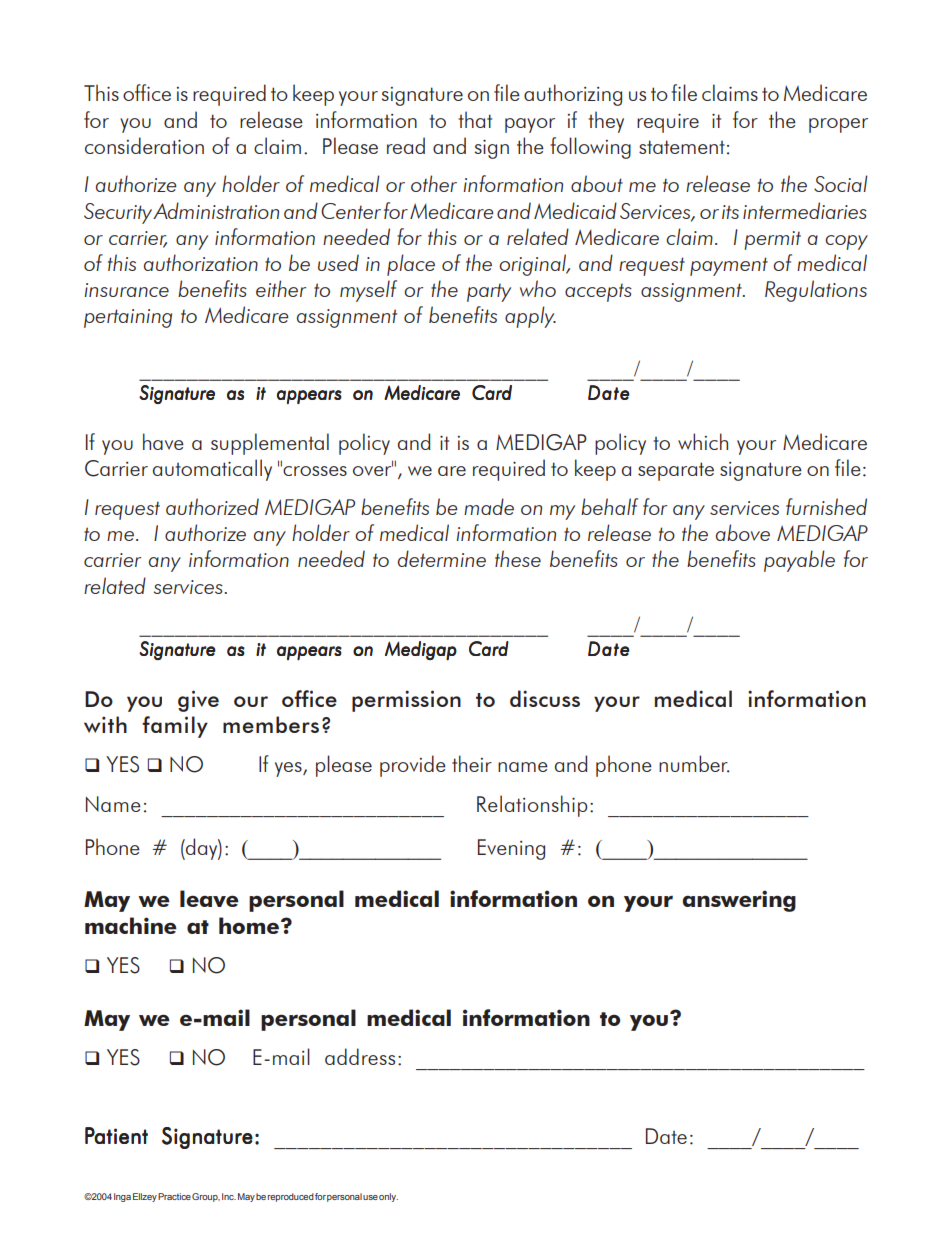 This document has height=1233, width=952. I want to click on pertaining, so click(128, 318).
